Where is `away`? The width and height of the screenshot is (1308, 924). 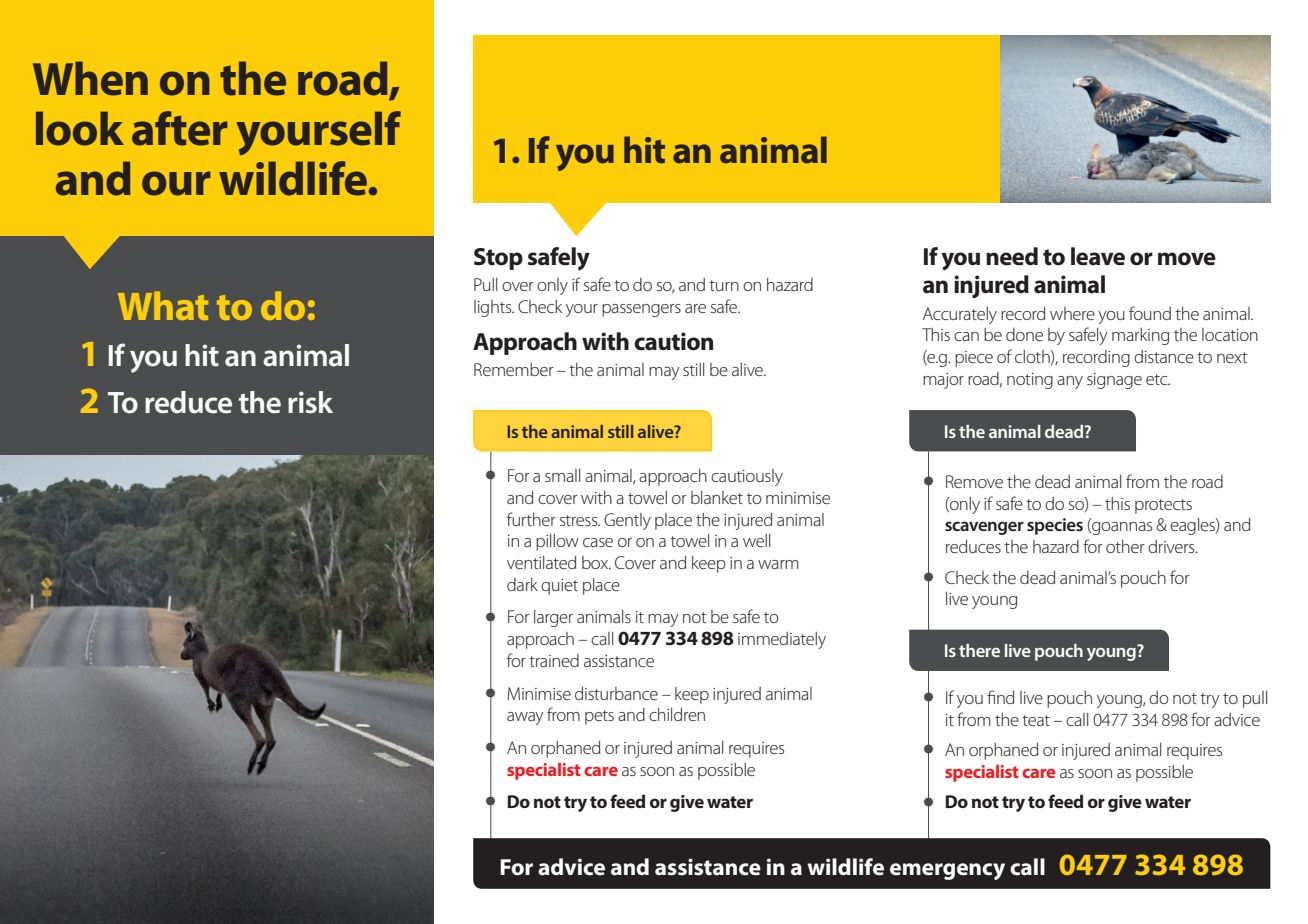
away is located at coordinates (525, 718).
